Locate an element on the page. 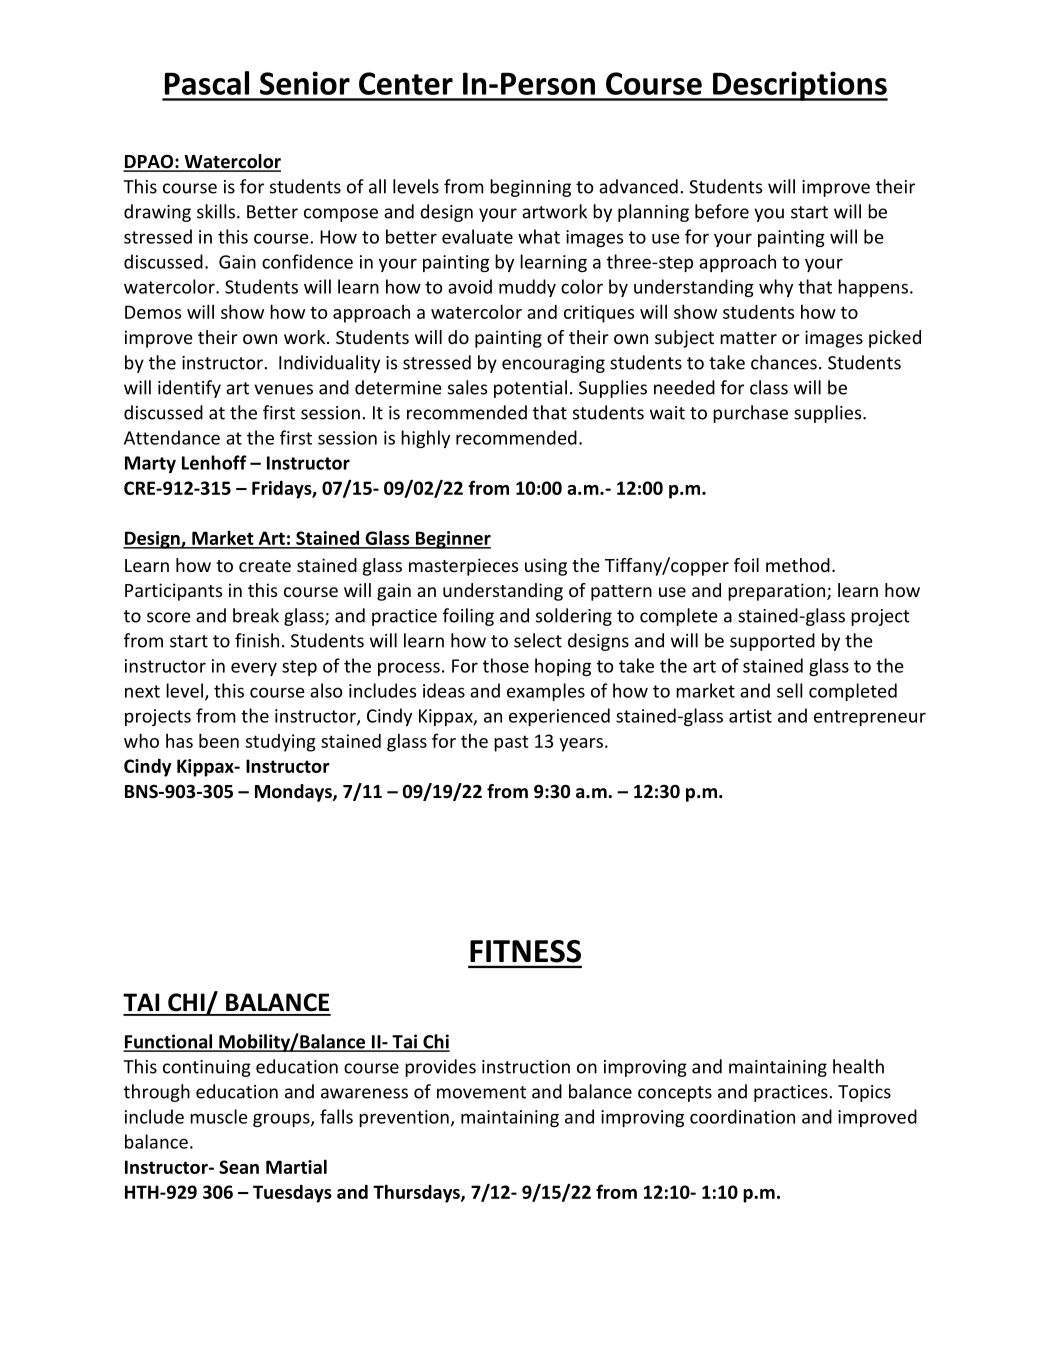 Image resolution: width=1050 pixels, height=1358 pixels. muddy is located at coordinates (527, 288).
